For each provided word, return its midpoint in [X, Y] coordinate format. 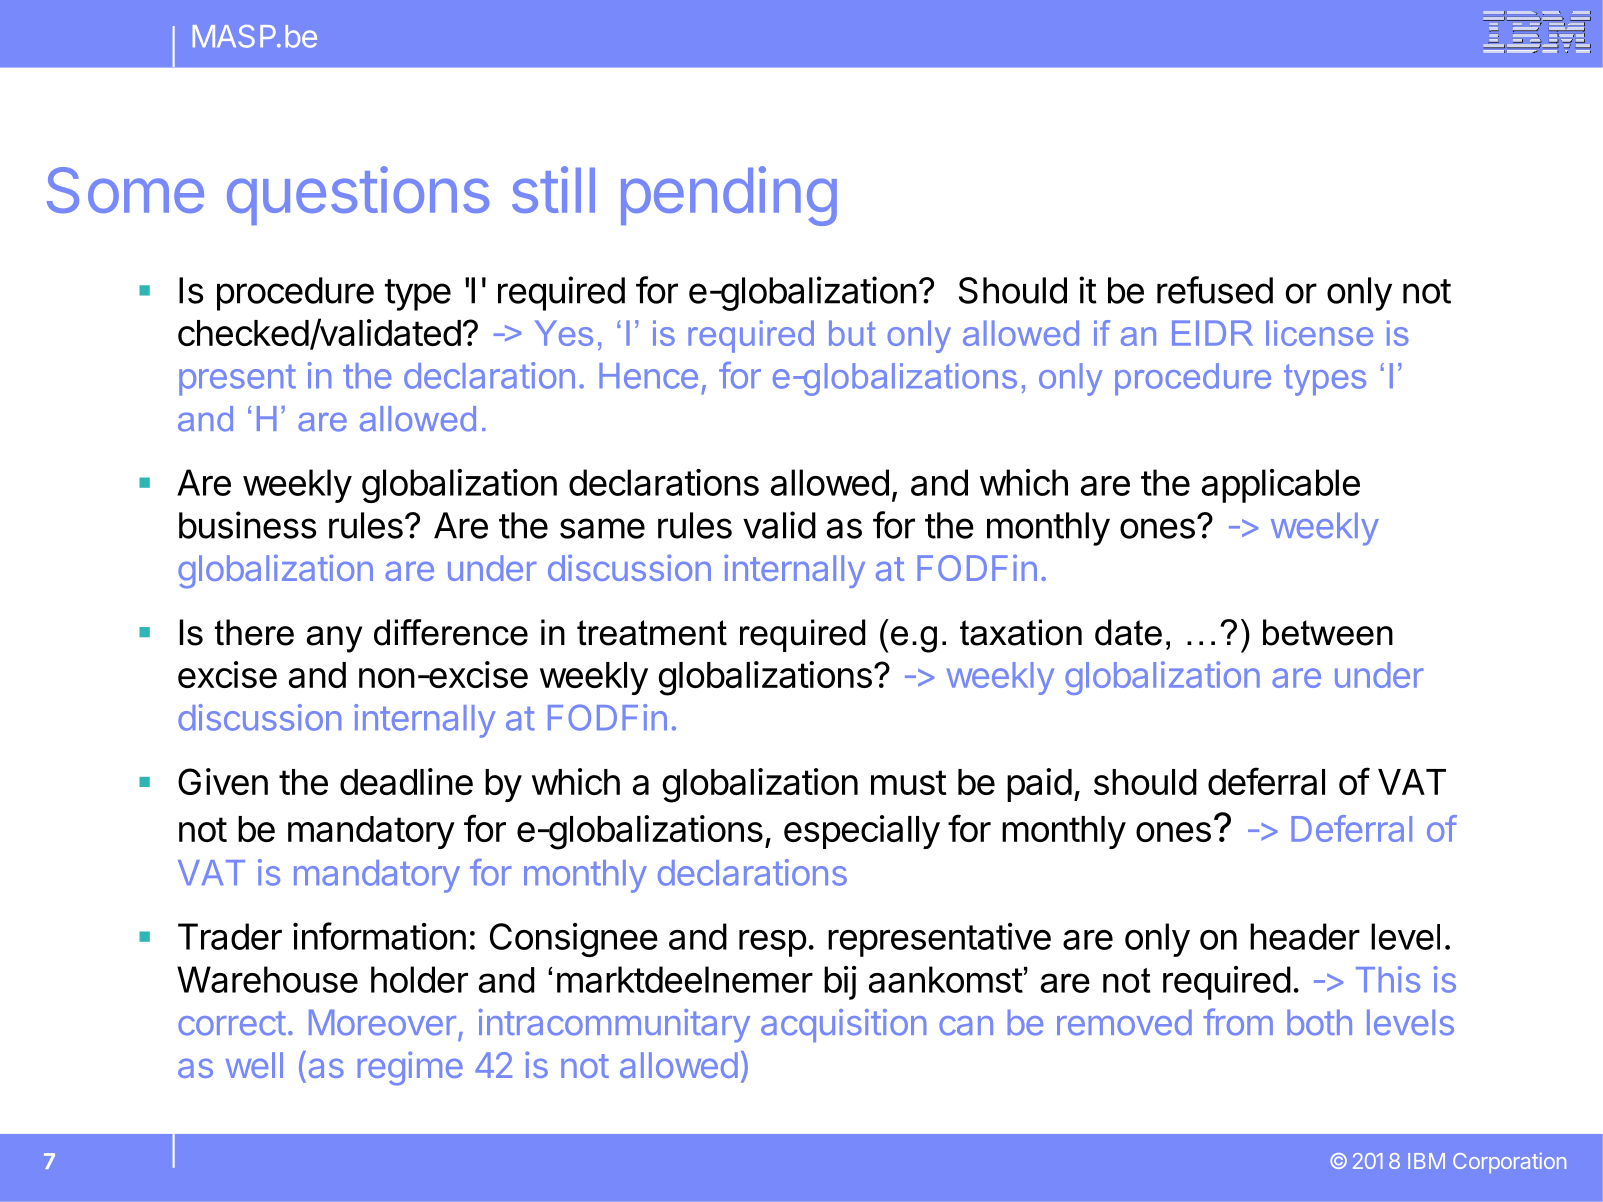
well [254, 1065]
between [1328, 632]
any [334, 639]
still [553, 189]
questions [358, 195]
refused [1215, 290]
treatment [652, 633]
